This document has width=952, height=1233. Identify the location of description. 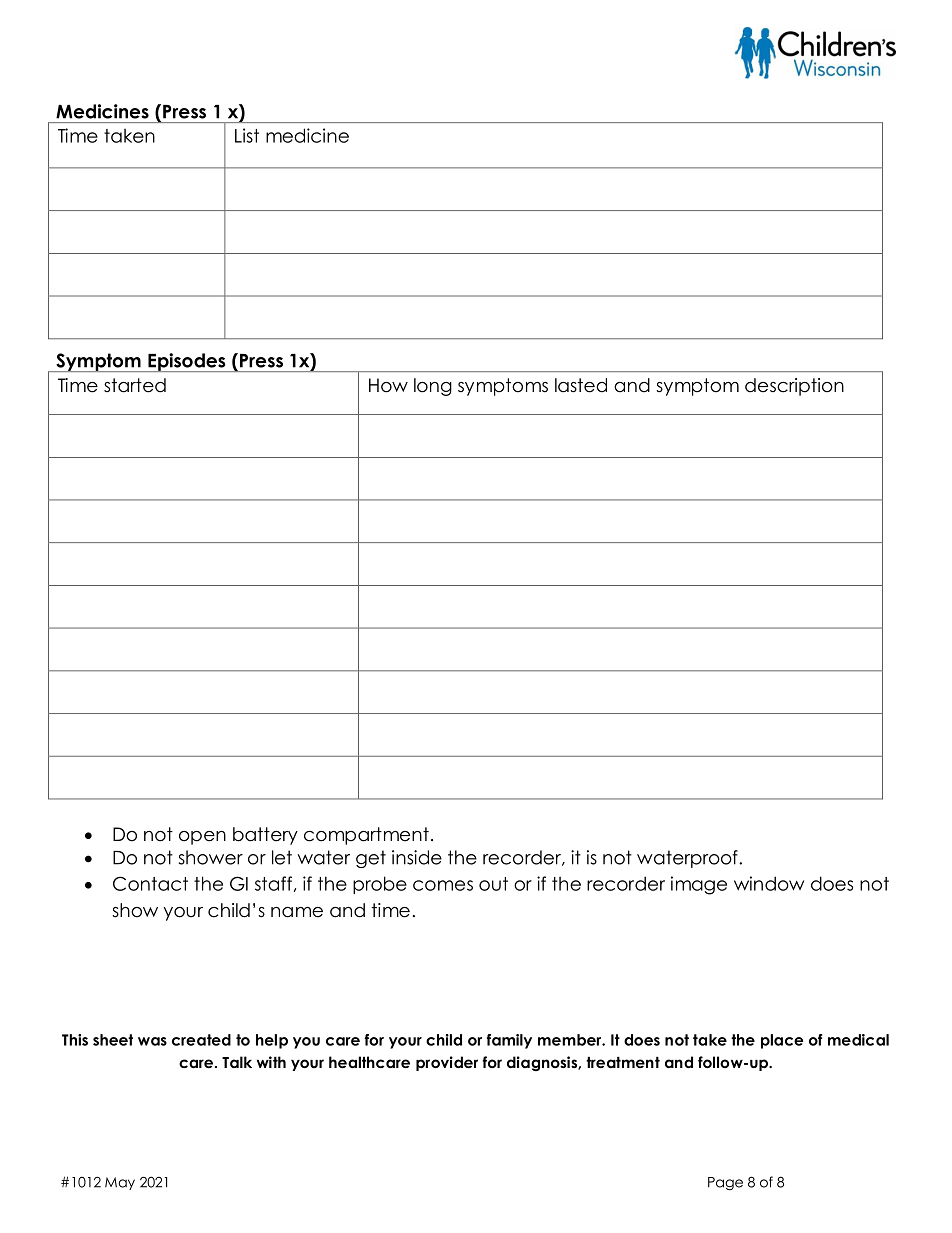
(794, 387).
